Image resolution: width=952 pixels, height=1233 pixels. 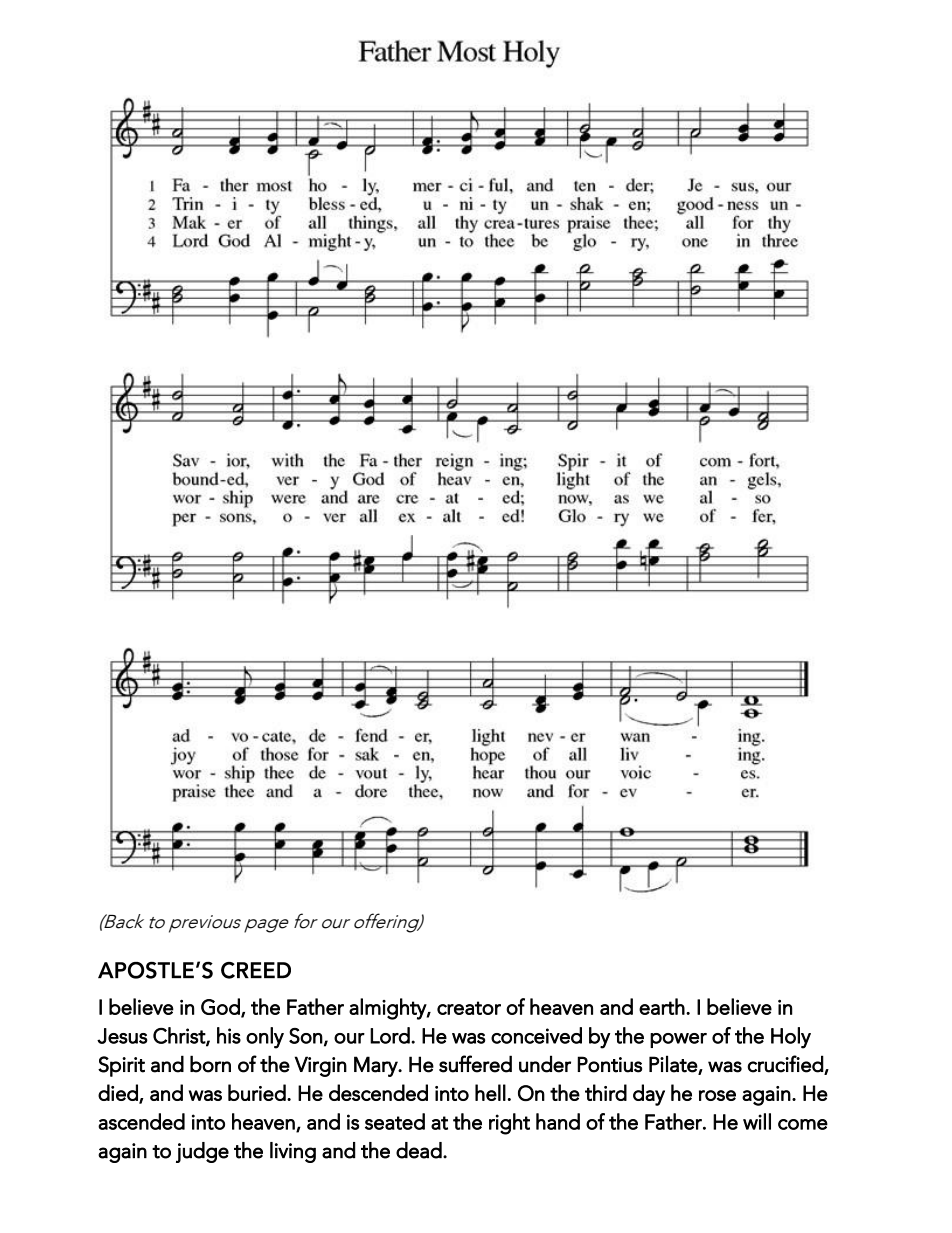 I want to click on come, so click(x=803, y=1124).
